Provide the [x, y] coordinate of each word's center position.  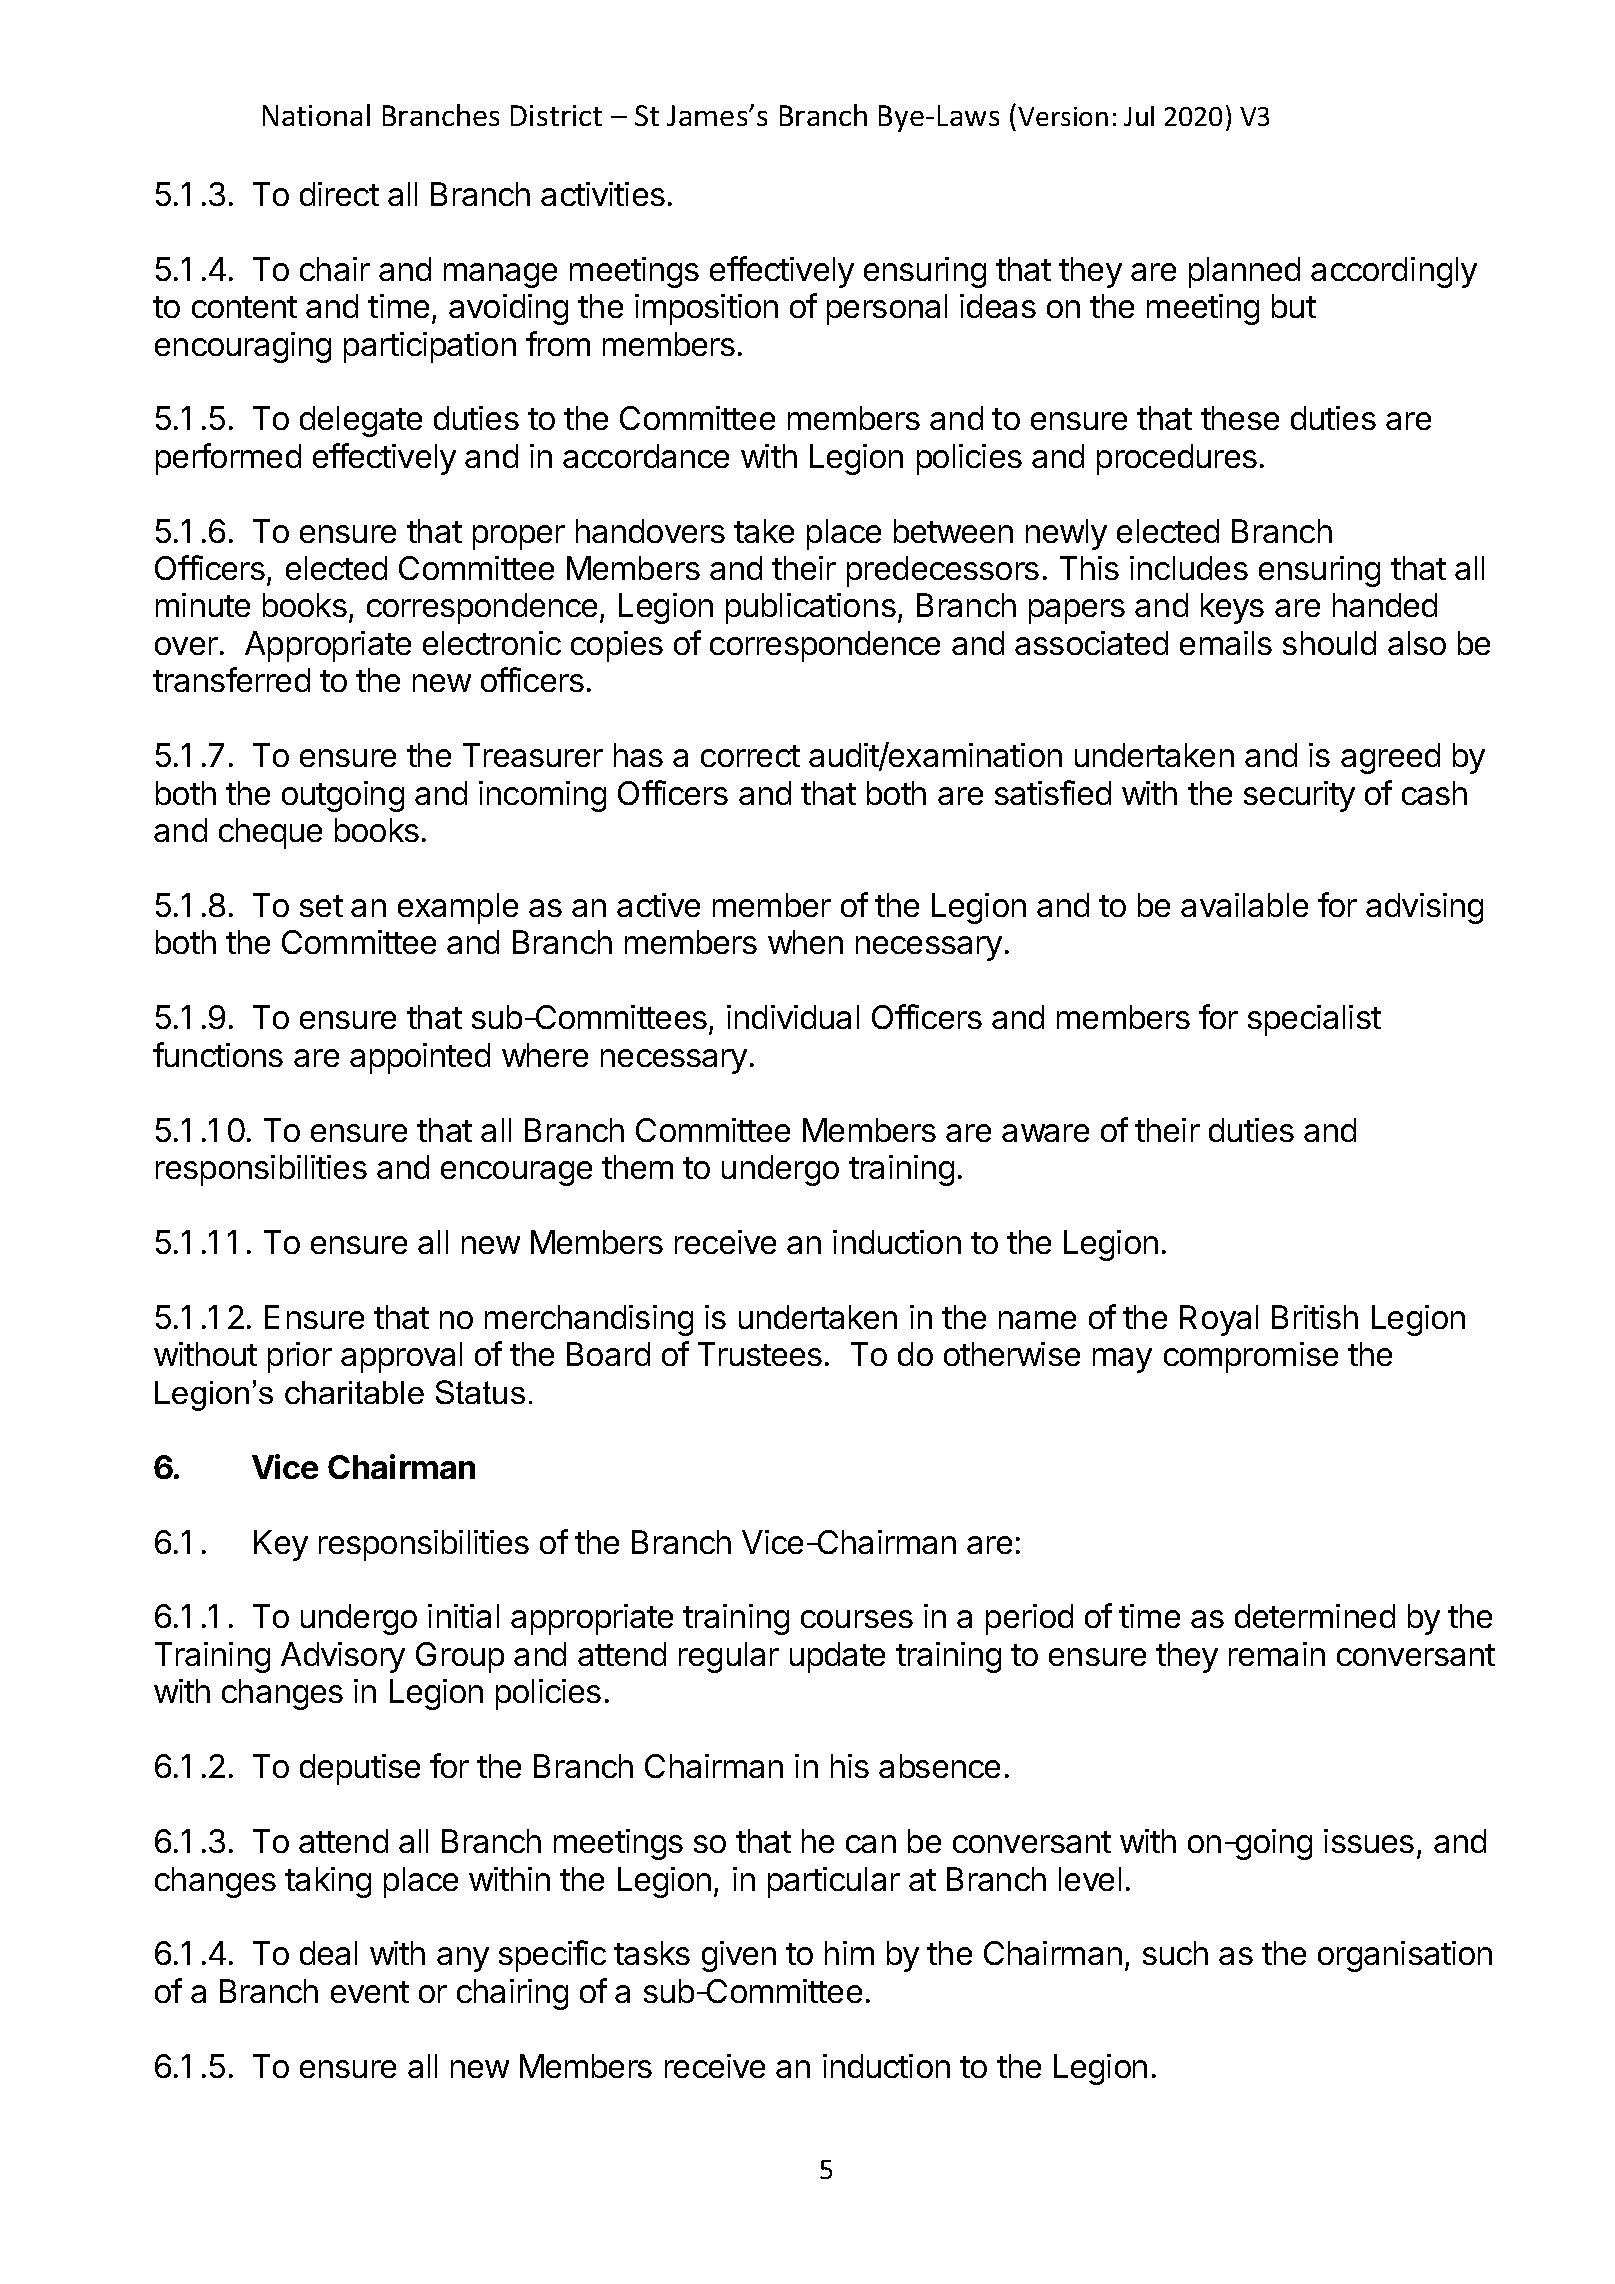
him [849, 1953]
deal [328, 1953]
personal [887, 309]
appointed [420, 1058]
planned [1244, 272]
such [1175, 1953]
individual [793, 1017]
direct [339, 194]
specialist [1314, 1020]
